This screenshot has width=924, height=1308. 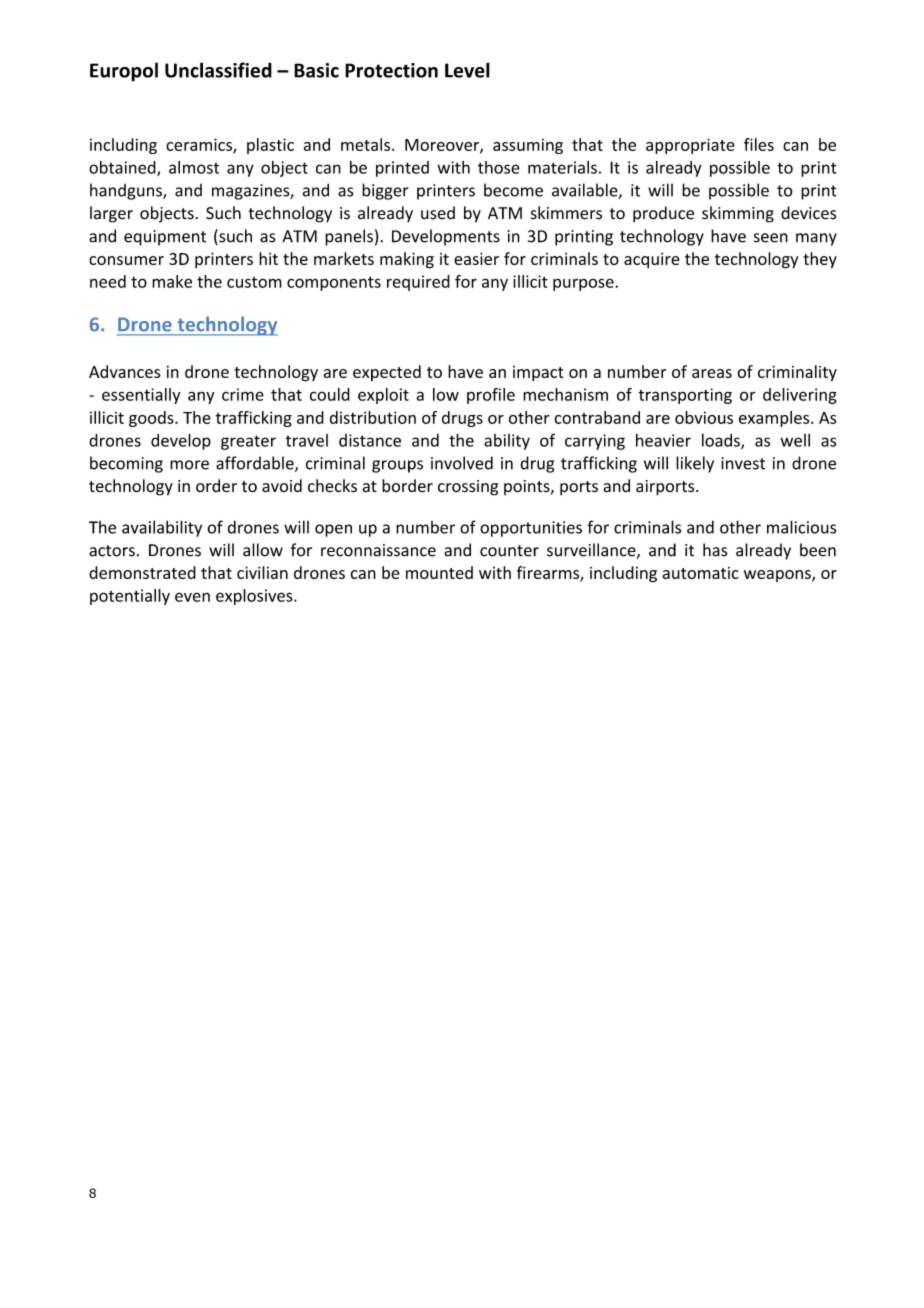 I want to click on even, so click(x=192, y=597).
